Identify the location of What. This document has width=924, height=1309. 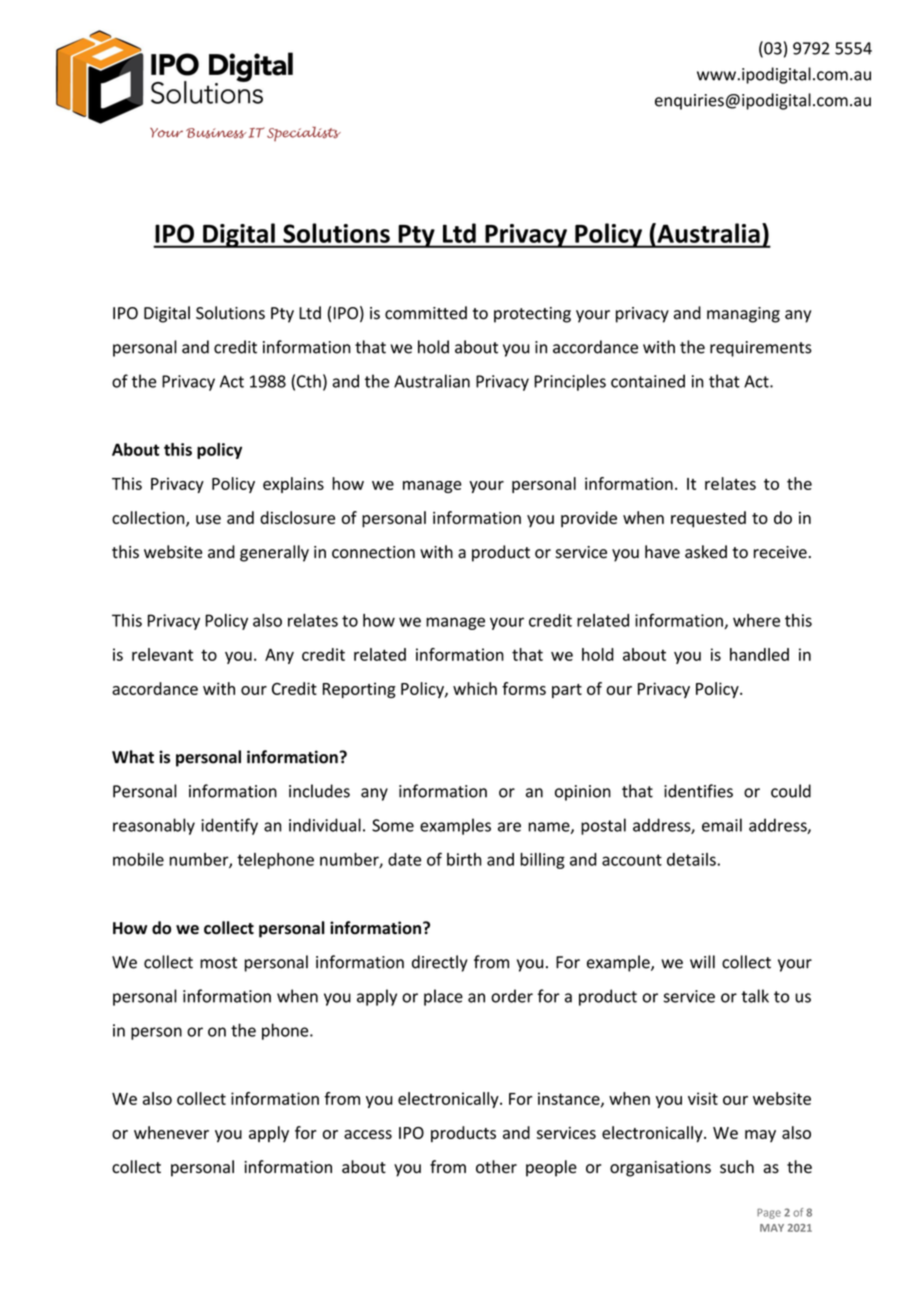
(133, 757).
